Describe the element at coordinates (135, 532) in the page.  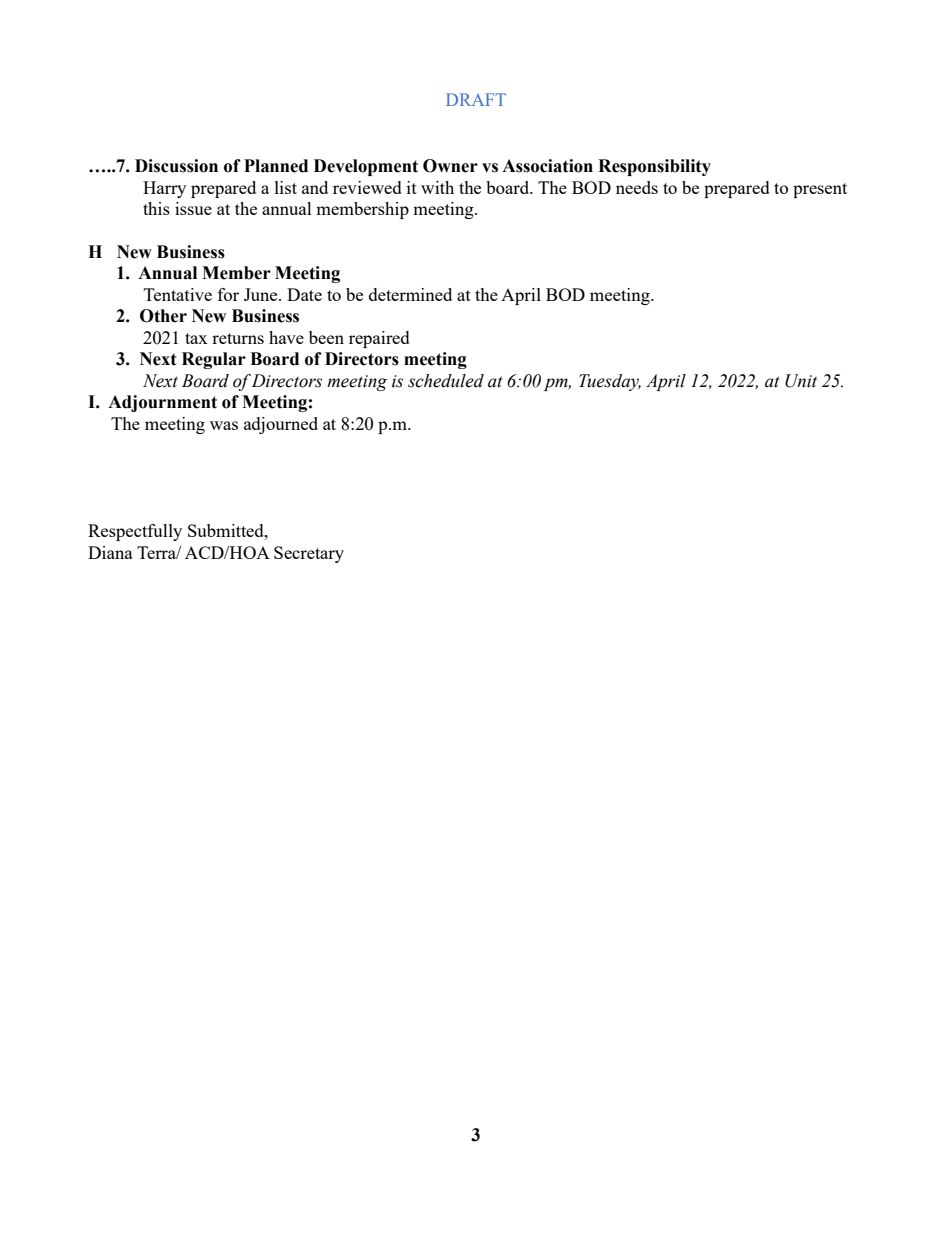
I see `Respectfully` at that location.
